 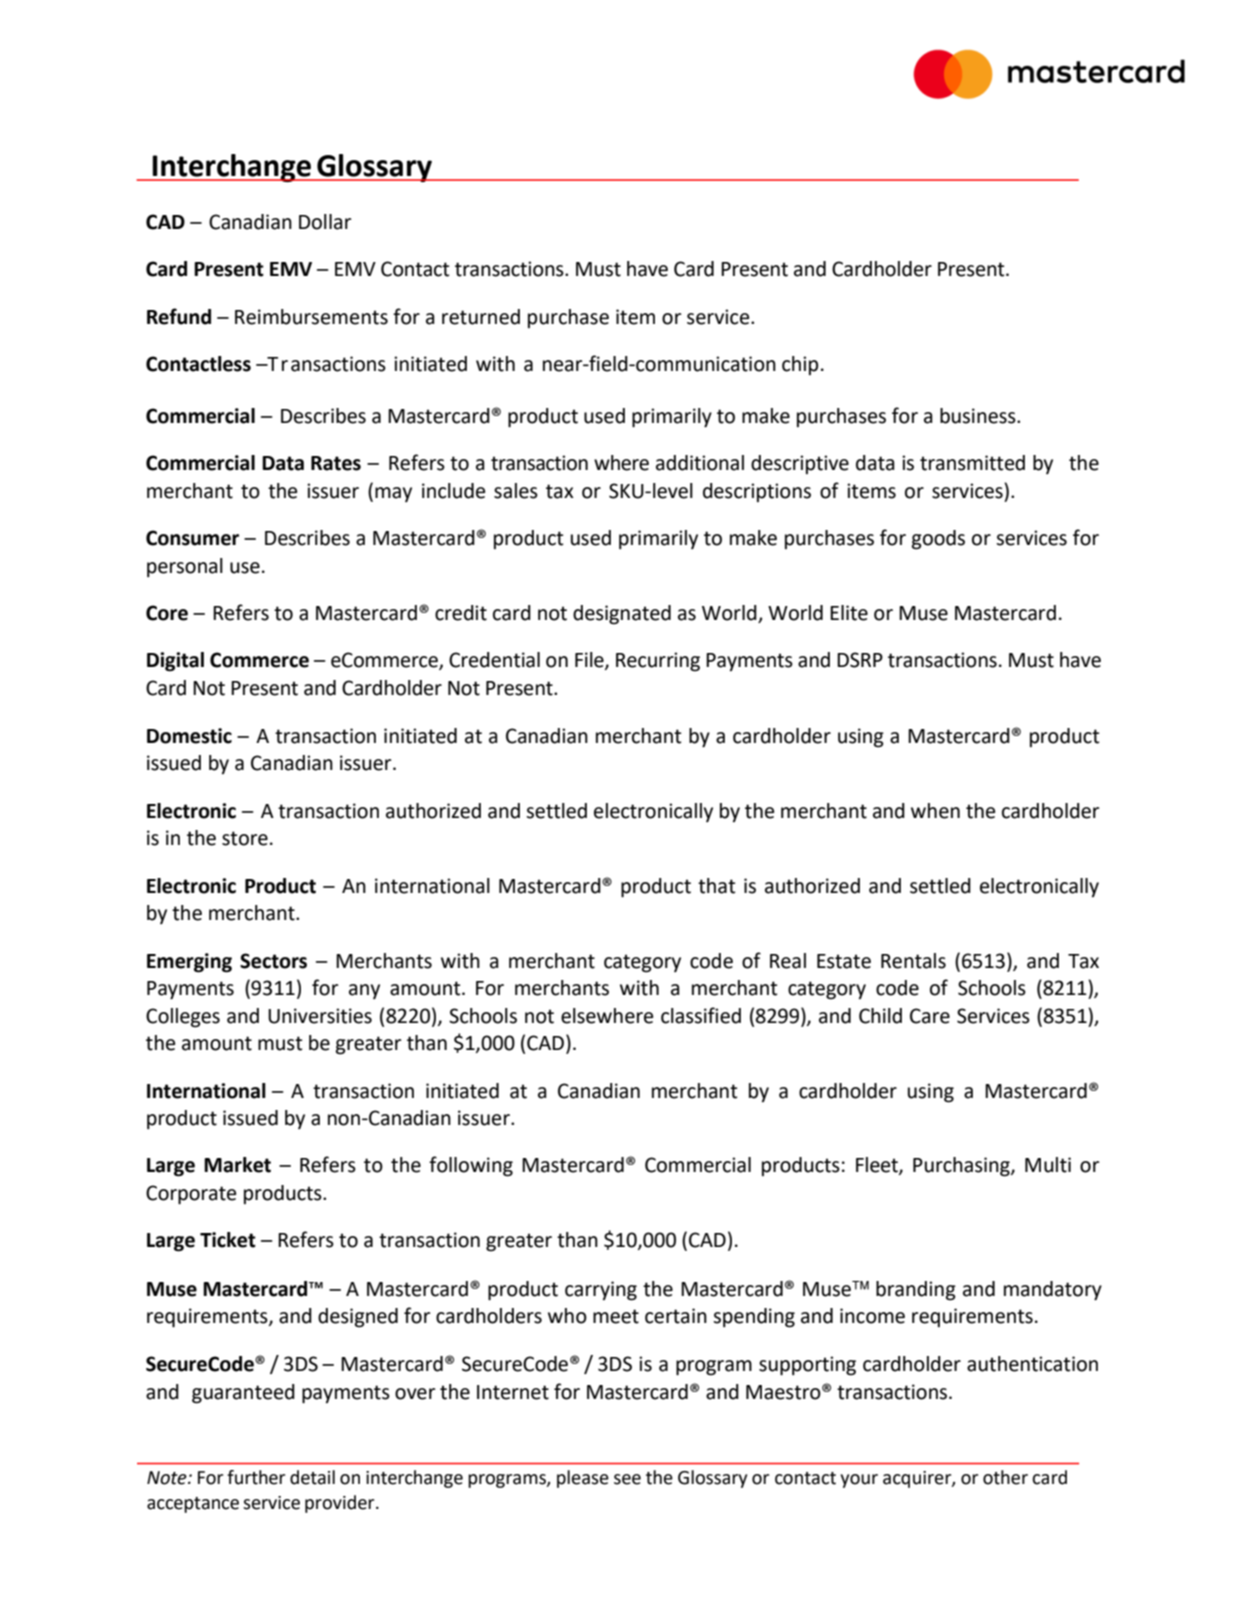 What do you see at coordinates (325, 222) in the screenshot?
I see `Dollar` at bounding box center [325, 222].
